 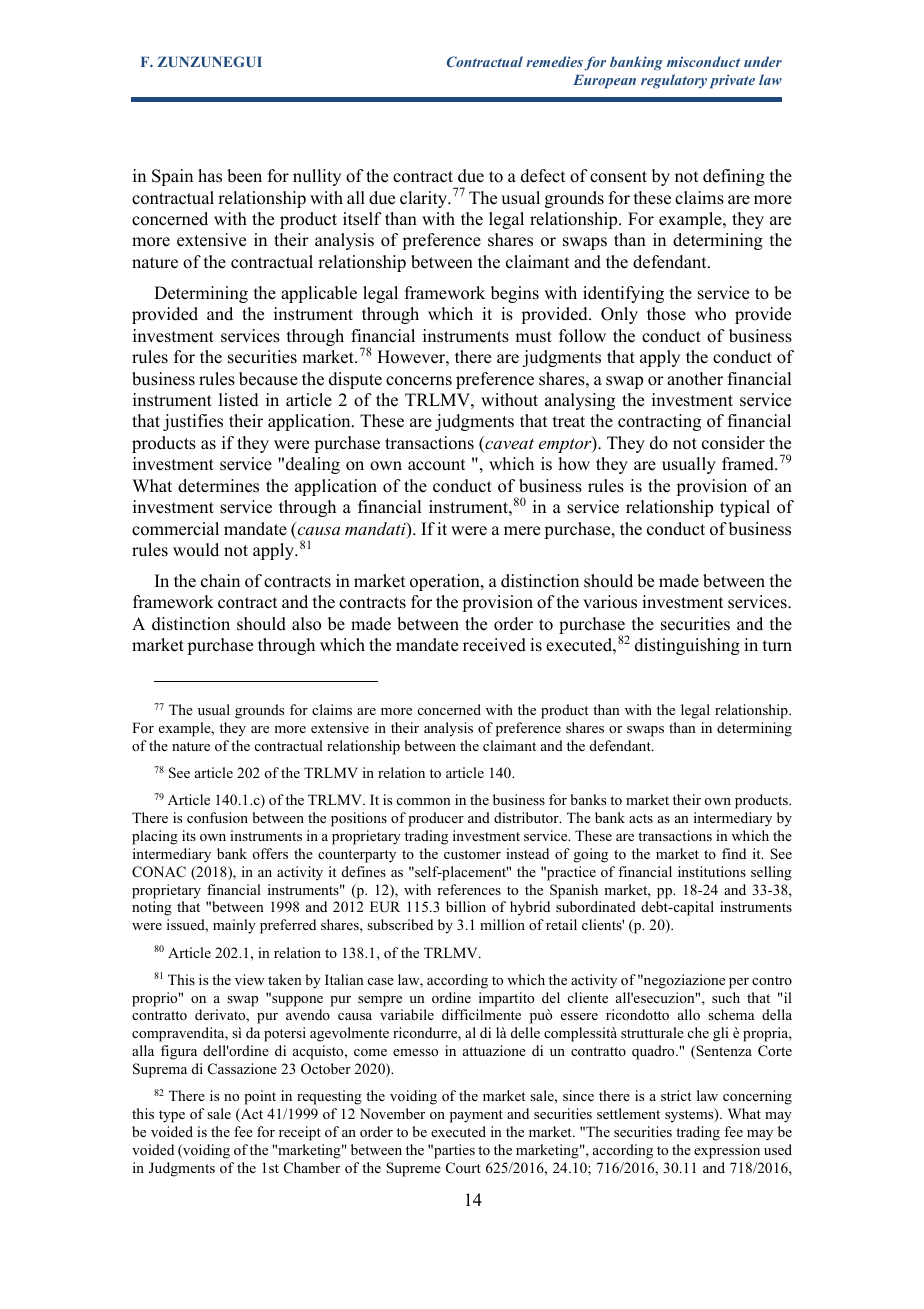 I want to click on distinguishing, so click(x=687, y=646).
